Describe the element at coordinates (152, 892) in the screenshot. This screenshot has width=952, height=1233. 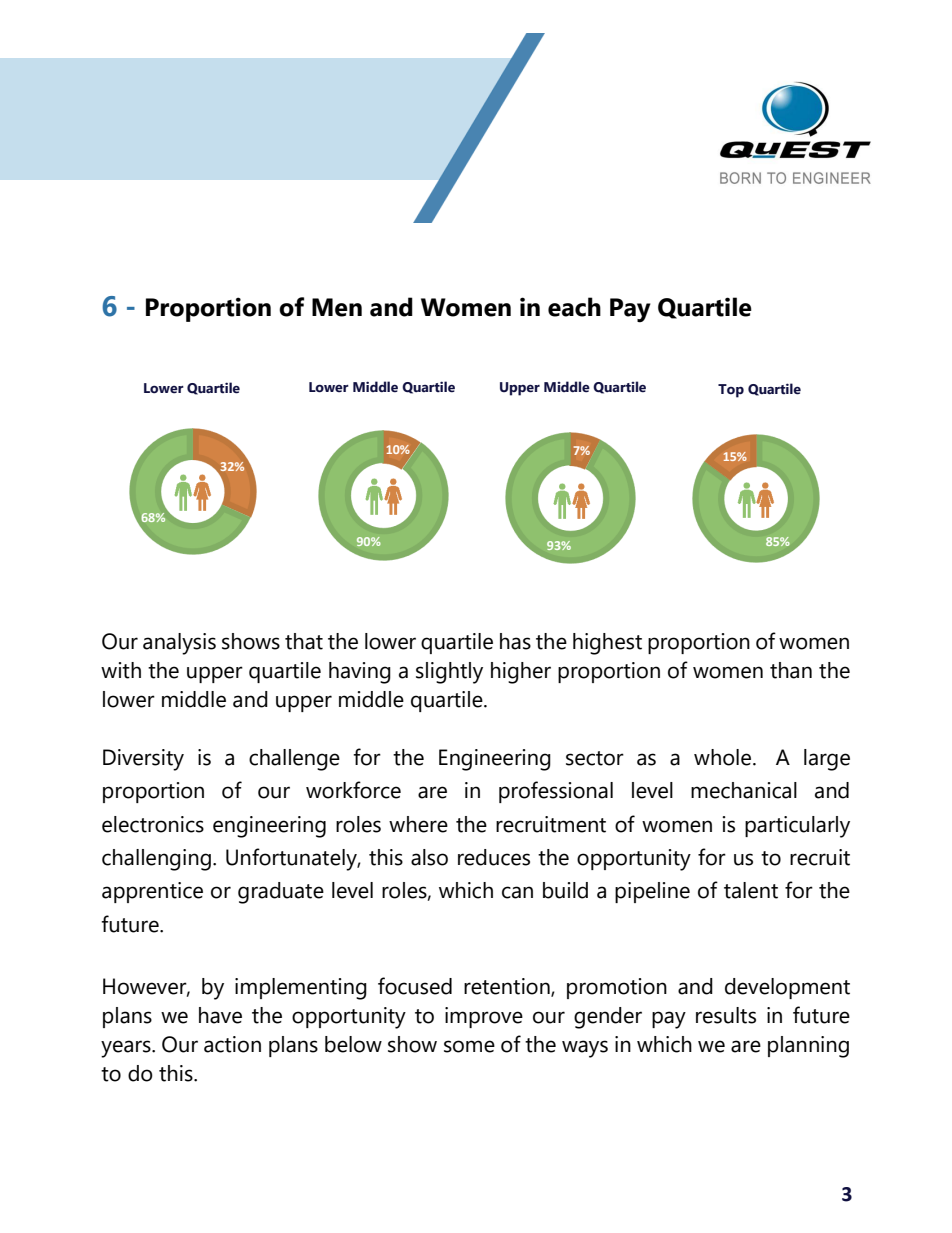
I see `apprentice` at that location.
